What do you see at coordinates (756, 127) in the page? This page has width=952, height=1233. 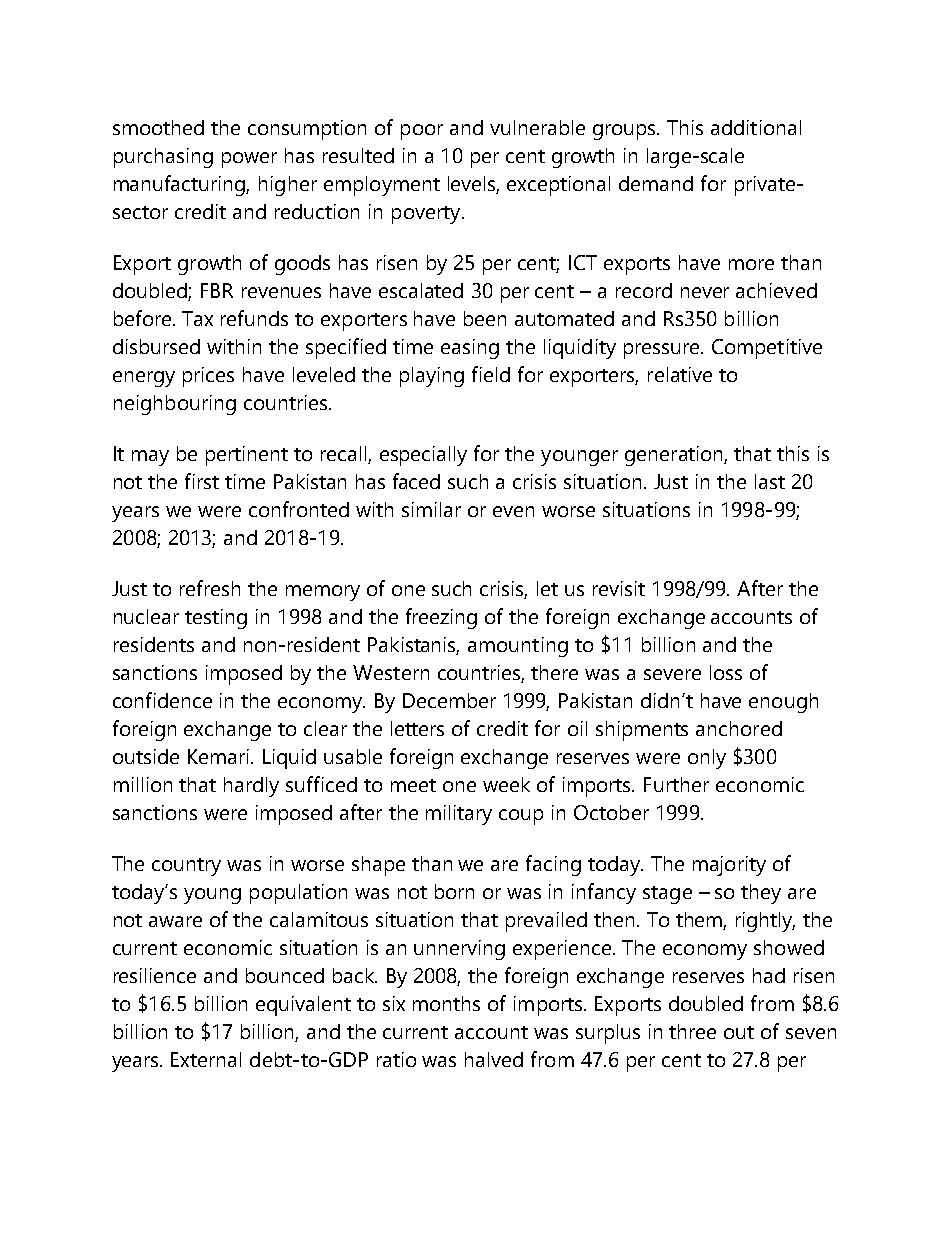 I see `additional` at bounding box center [756, 127].
